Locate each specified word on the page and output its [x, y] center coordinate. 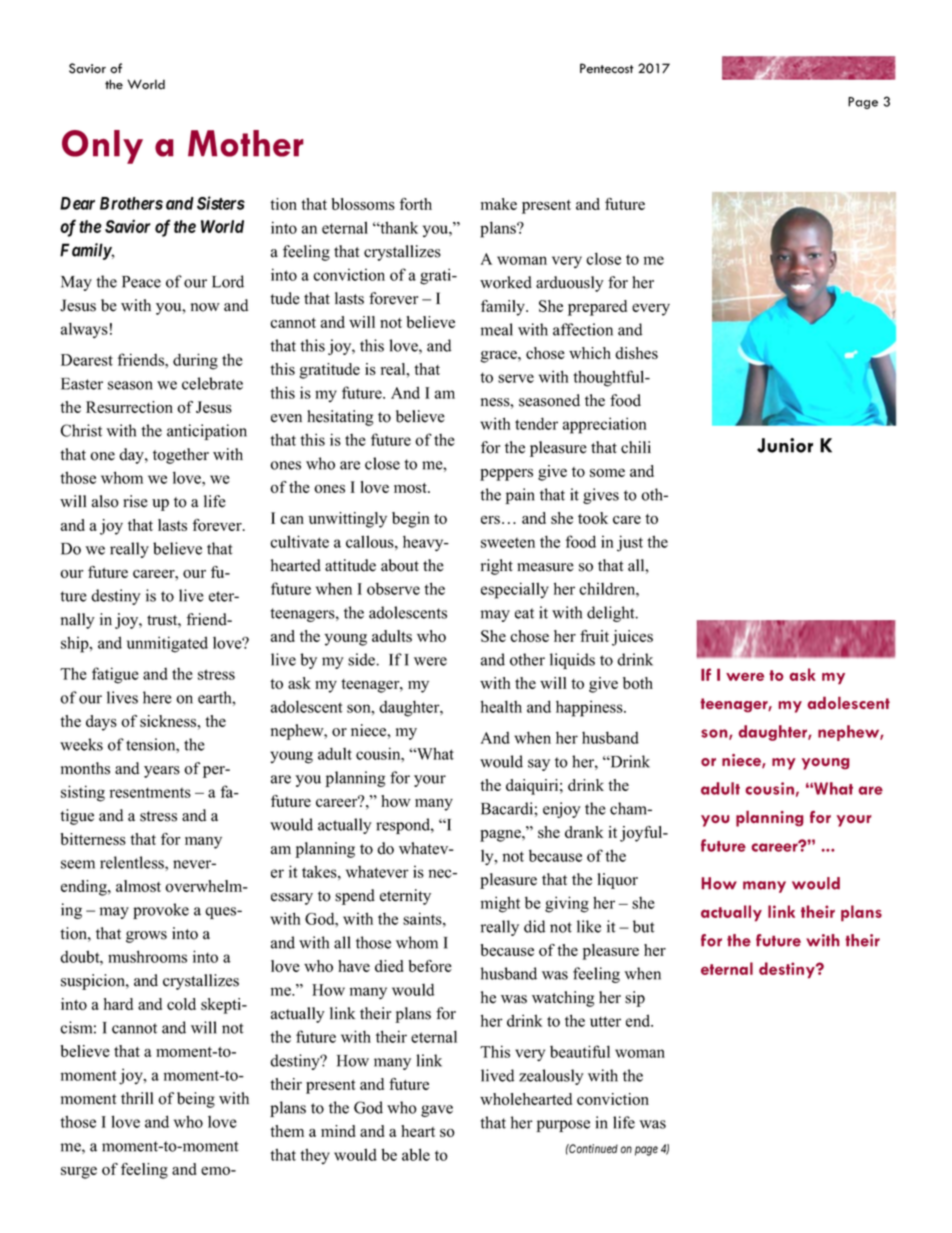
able [416, 1154]
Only [102, 147]
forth [416, 204]
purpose [563, 1126]
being [196, 1100]
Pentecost [607, 68]
